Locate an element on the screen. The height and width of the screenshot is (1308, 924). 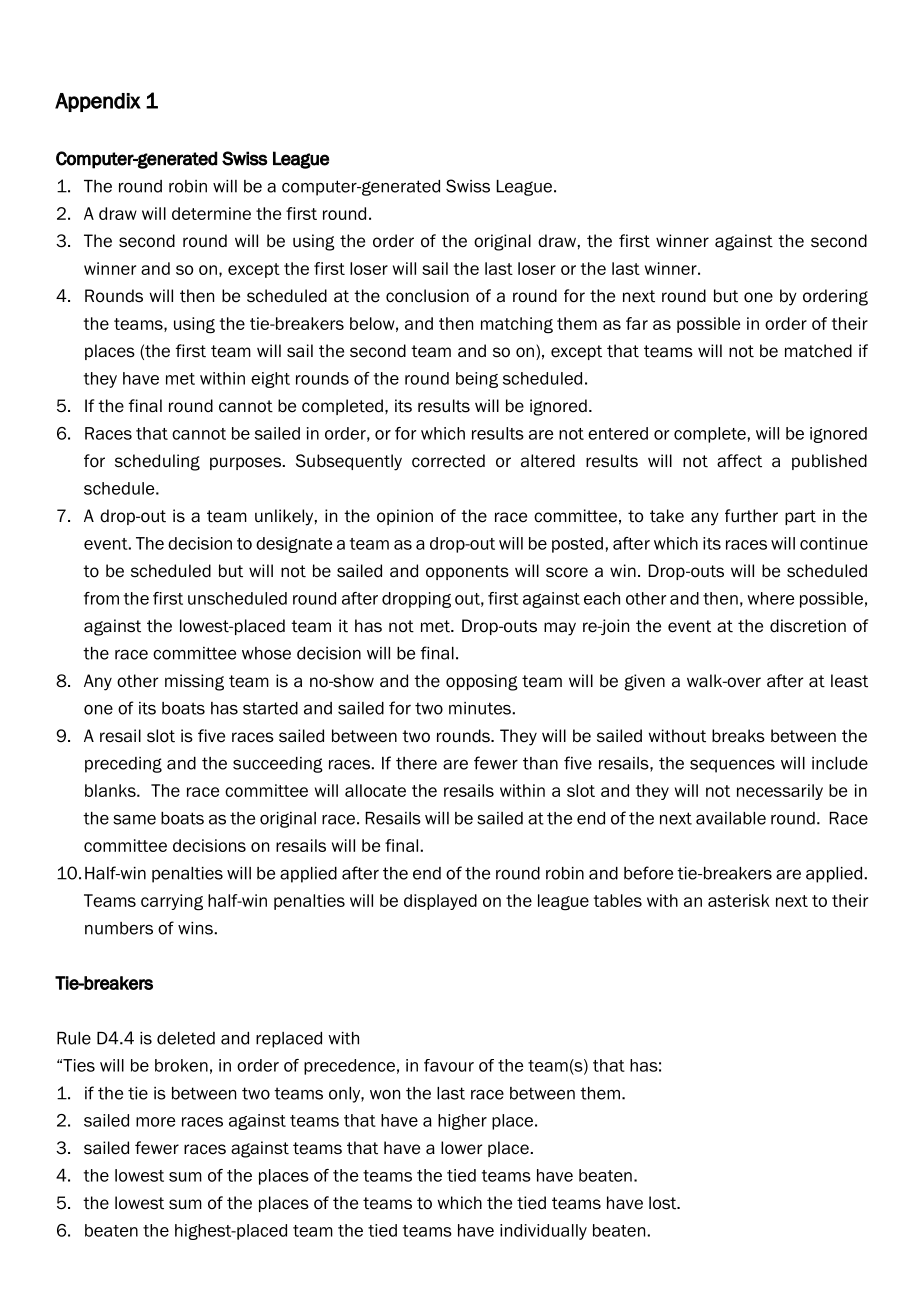
discretion is located at coordinates (808, 626).
